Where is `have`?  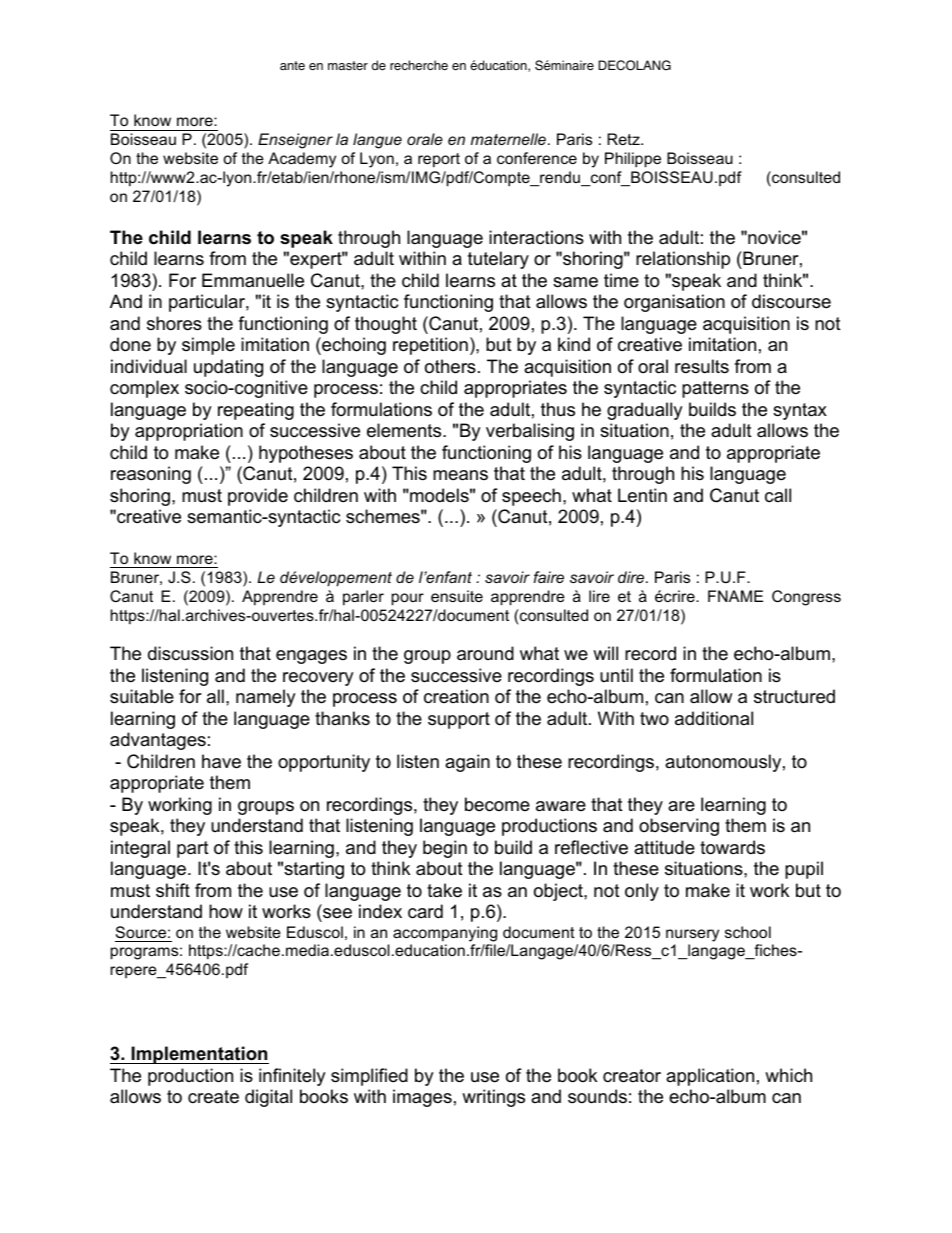 have is located at coordinates (221, 761).
